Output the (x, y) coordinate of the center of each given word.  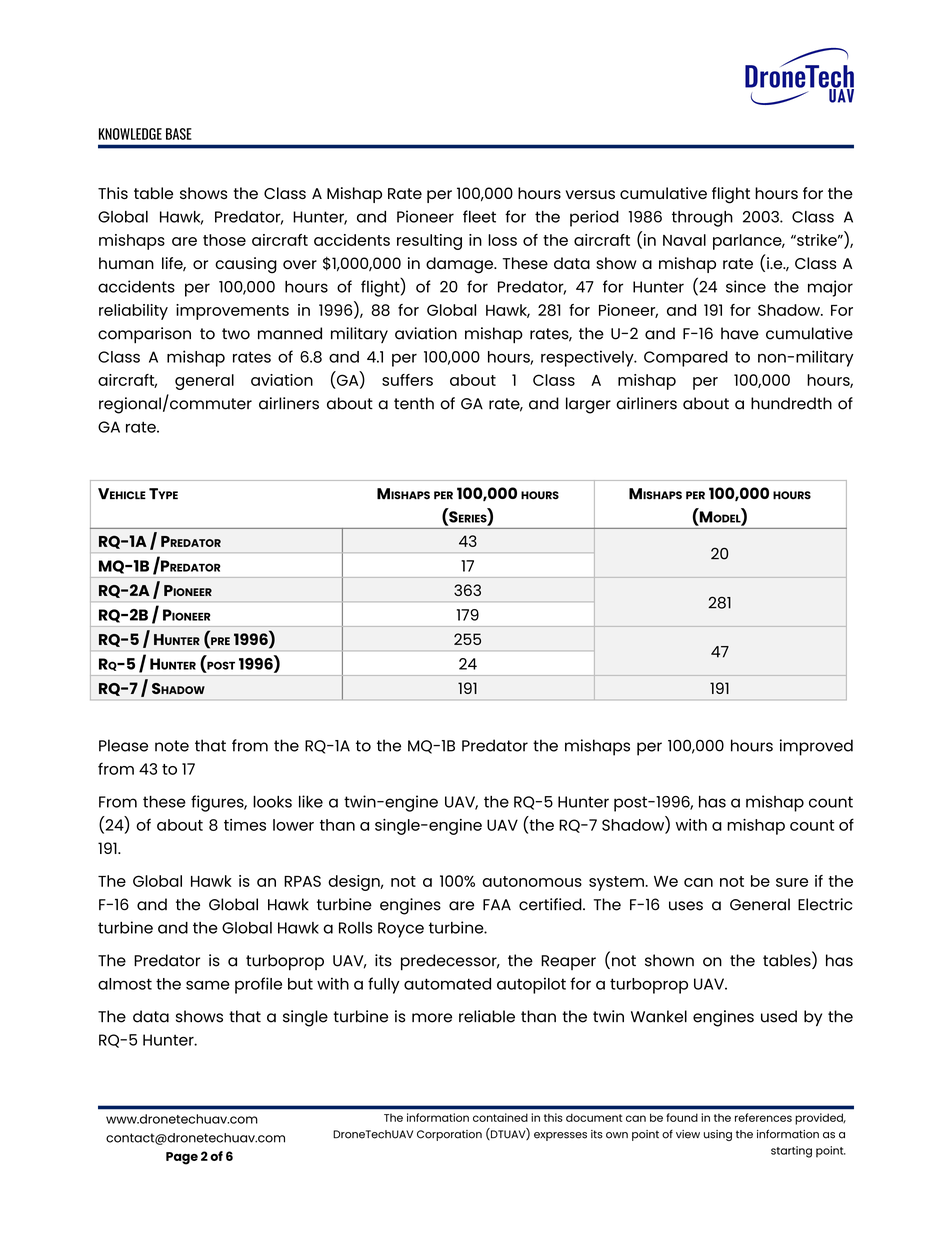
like (311, 801)
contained (500, 1117)
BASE (179, 134)
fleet (479, 216)
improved (816, 747)
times (245, 825)
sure (792, 882)
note (172, 746)
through (702, 219)
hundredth (791, 403)
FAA (497, 904)
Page (182, 1158)
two (236, 334)
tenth (414, 403)
